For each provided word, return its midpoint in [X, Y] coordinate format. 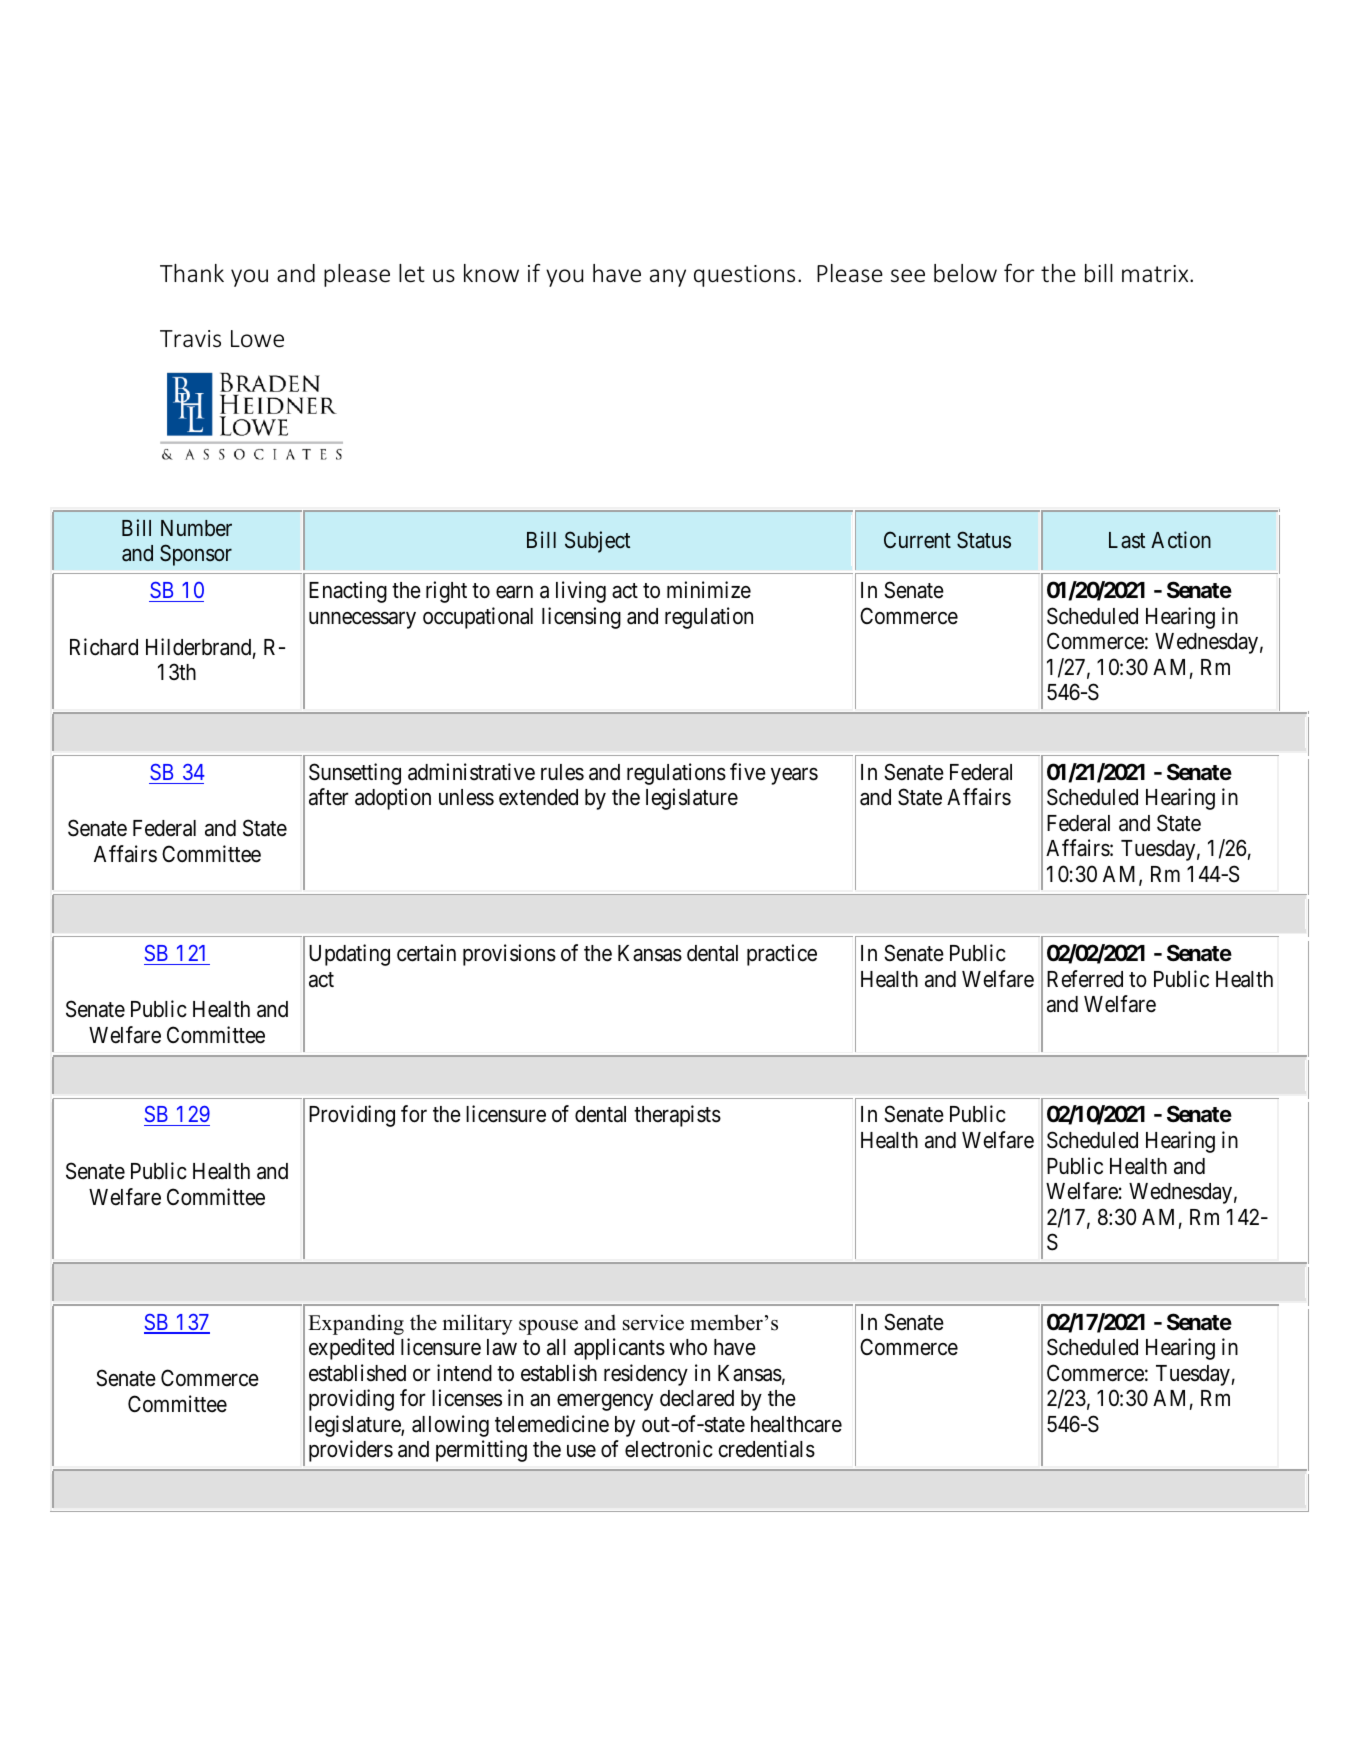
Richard [104, 647]
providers [351, 1451]
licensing [581, 618]
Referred [1085, 979]
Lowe [257, 339]
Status [984, 540]
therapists [677, 1116]
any [668, 278]
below [965, 273]
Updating [349, 955]
